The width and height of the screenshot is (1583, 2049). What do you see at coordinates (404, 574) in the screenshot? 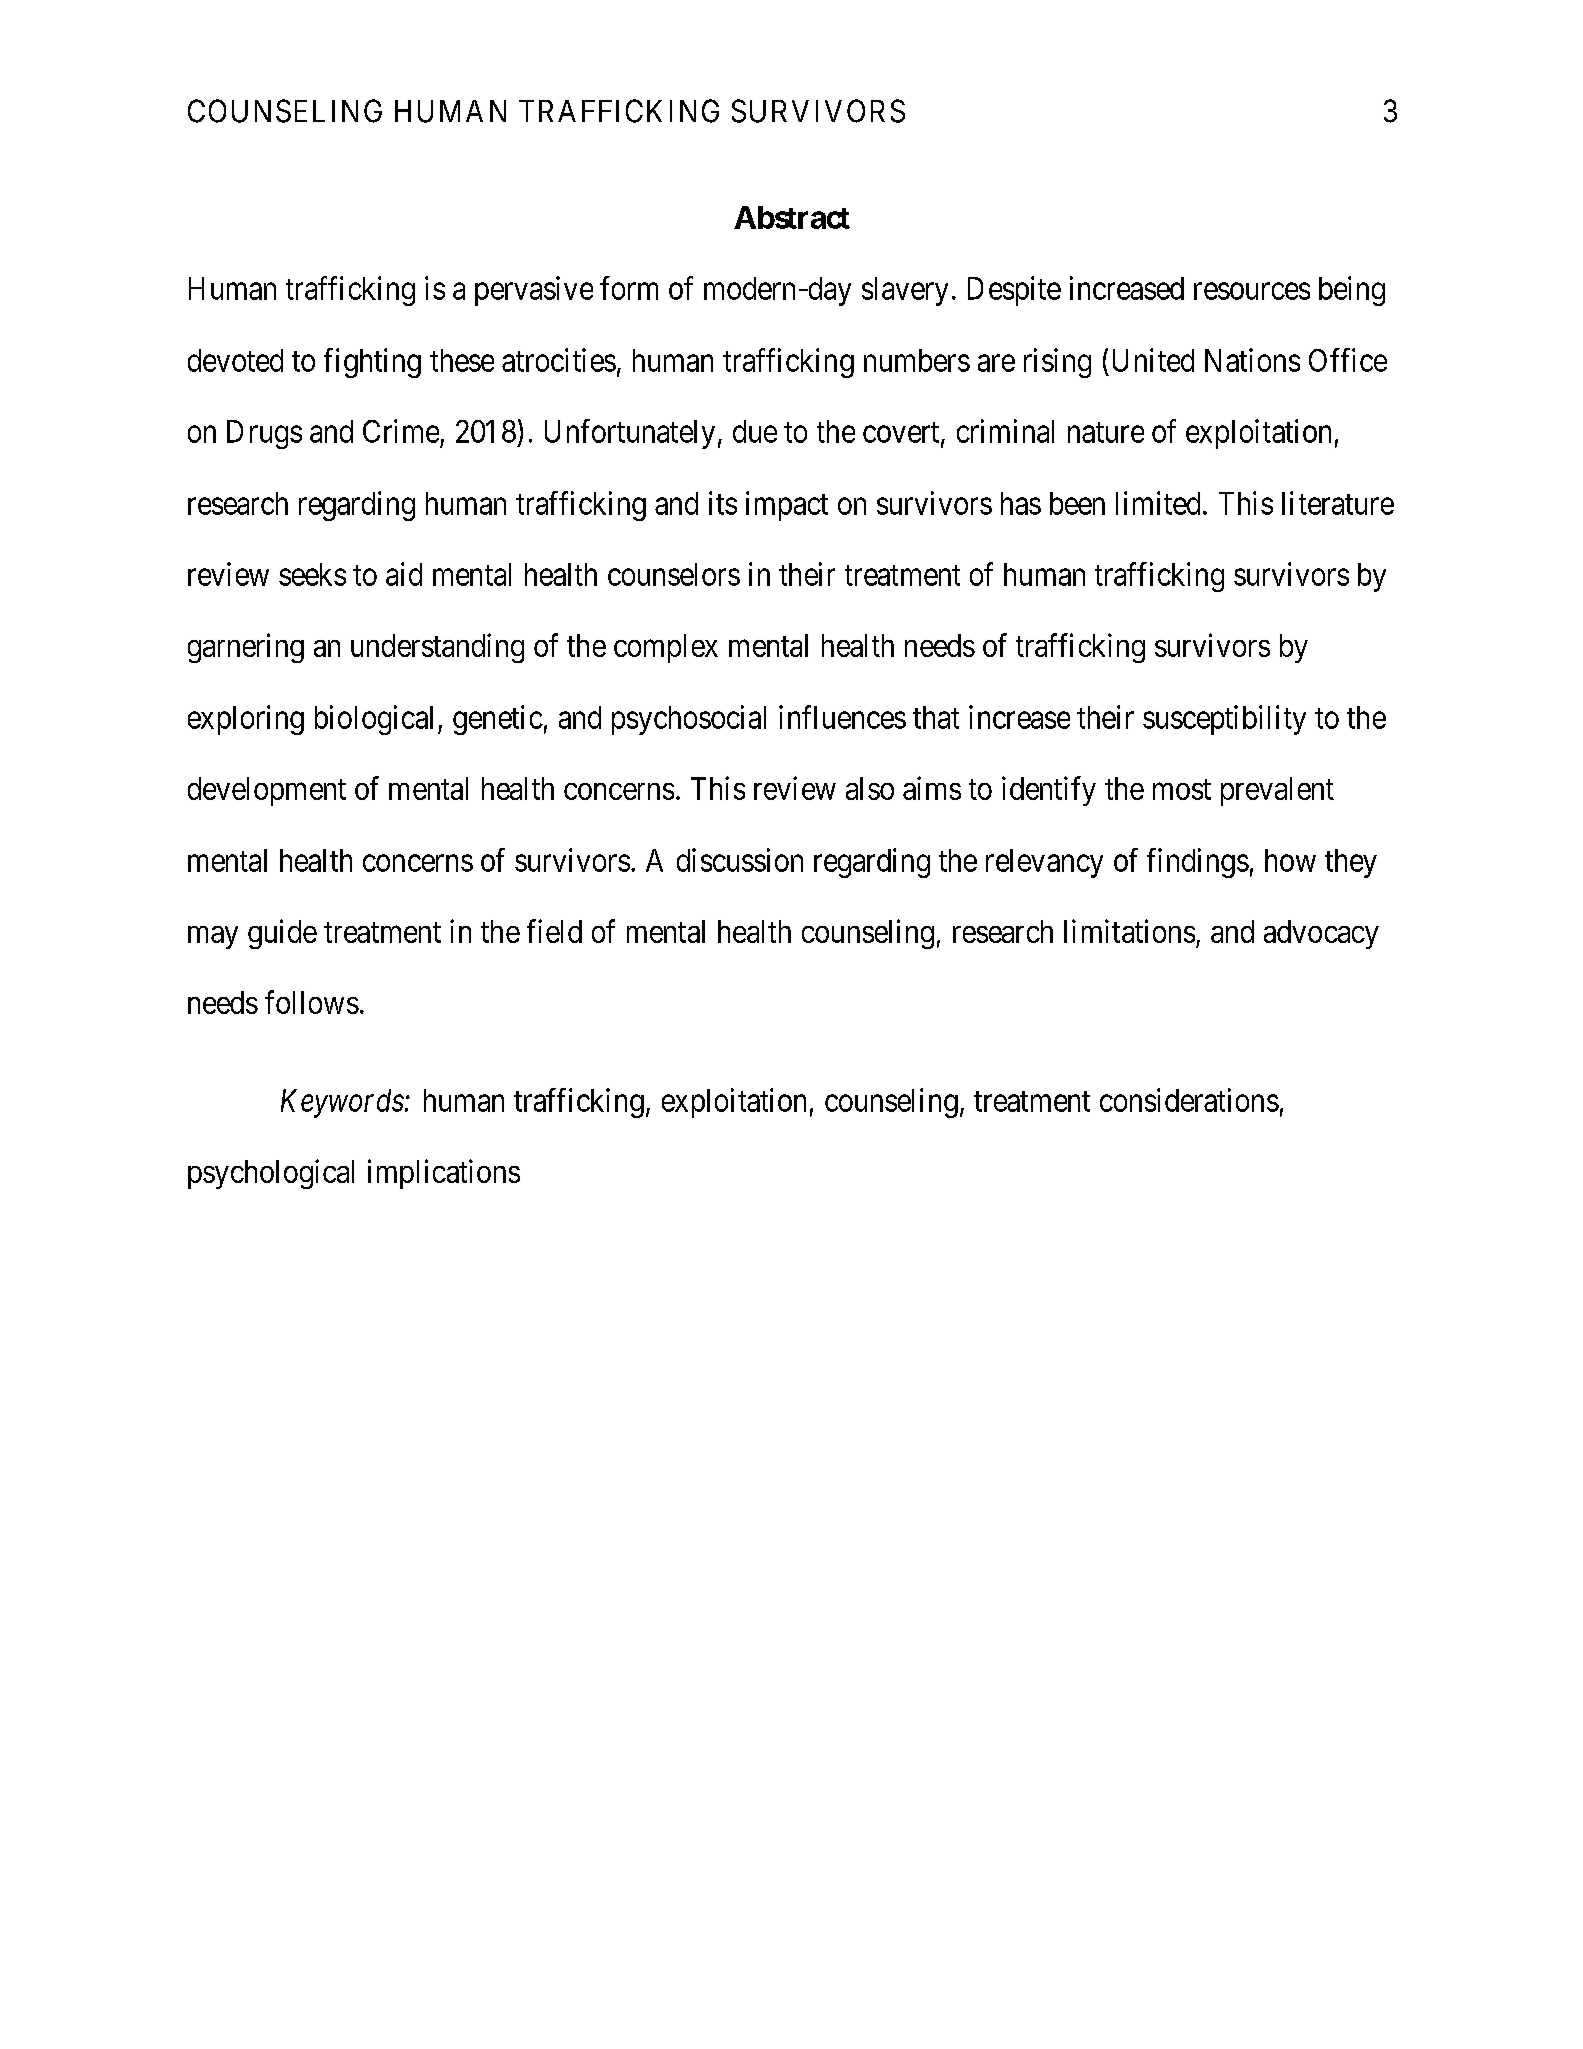
I see `aid` at bounding box center [404, 574].
